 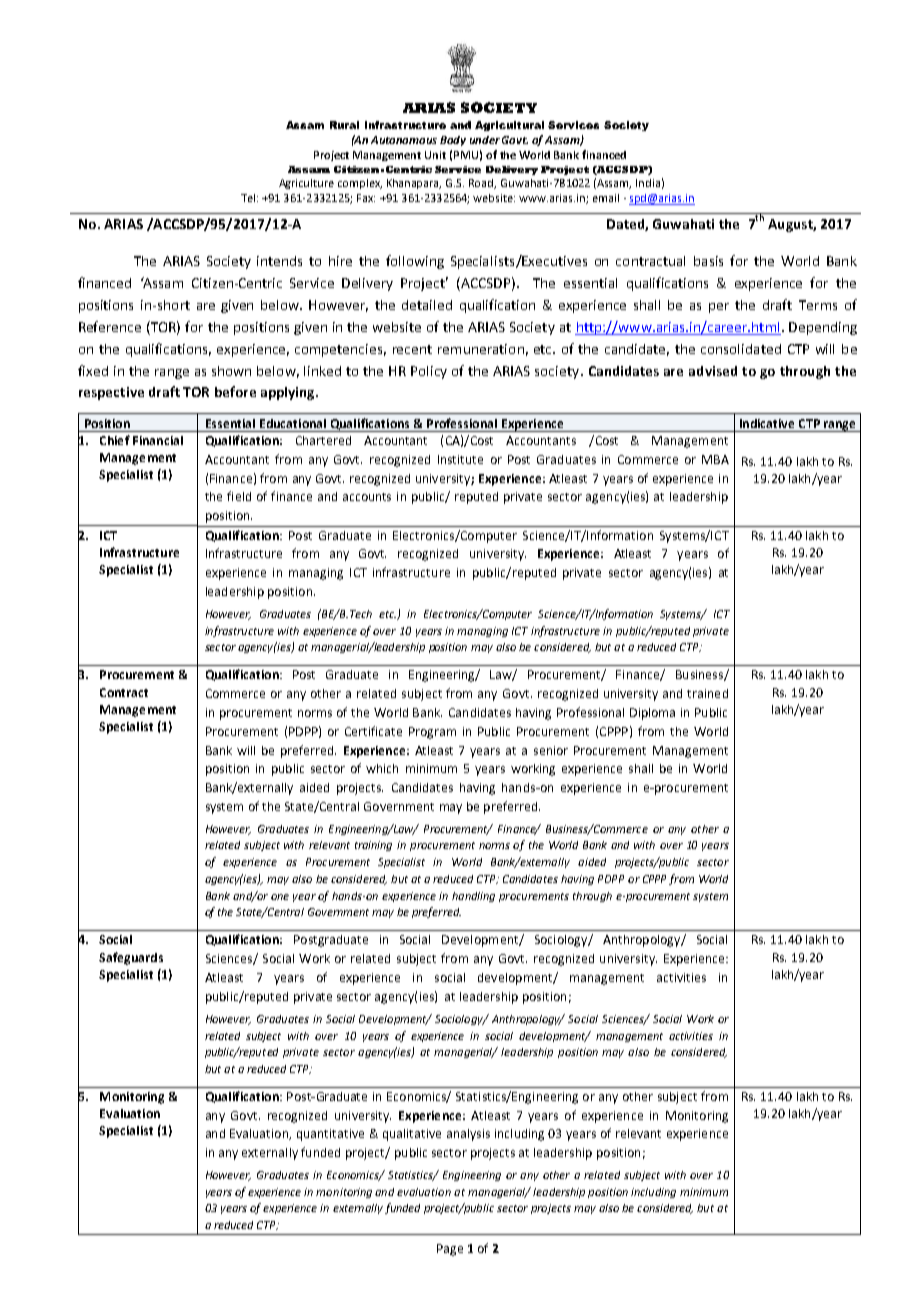 What do you see at coordinates (468, 1135) in the screenshot?
I see `analysis` at bounding box center [468, 1135].
